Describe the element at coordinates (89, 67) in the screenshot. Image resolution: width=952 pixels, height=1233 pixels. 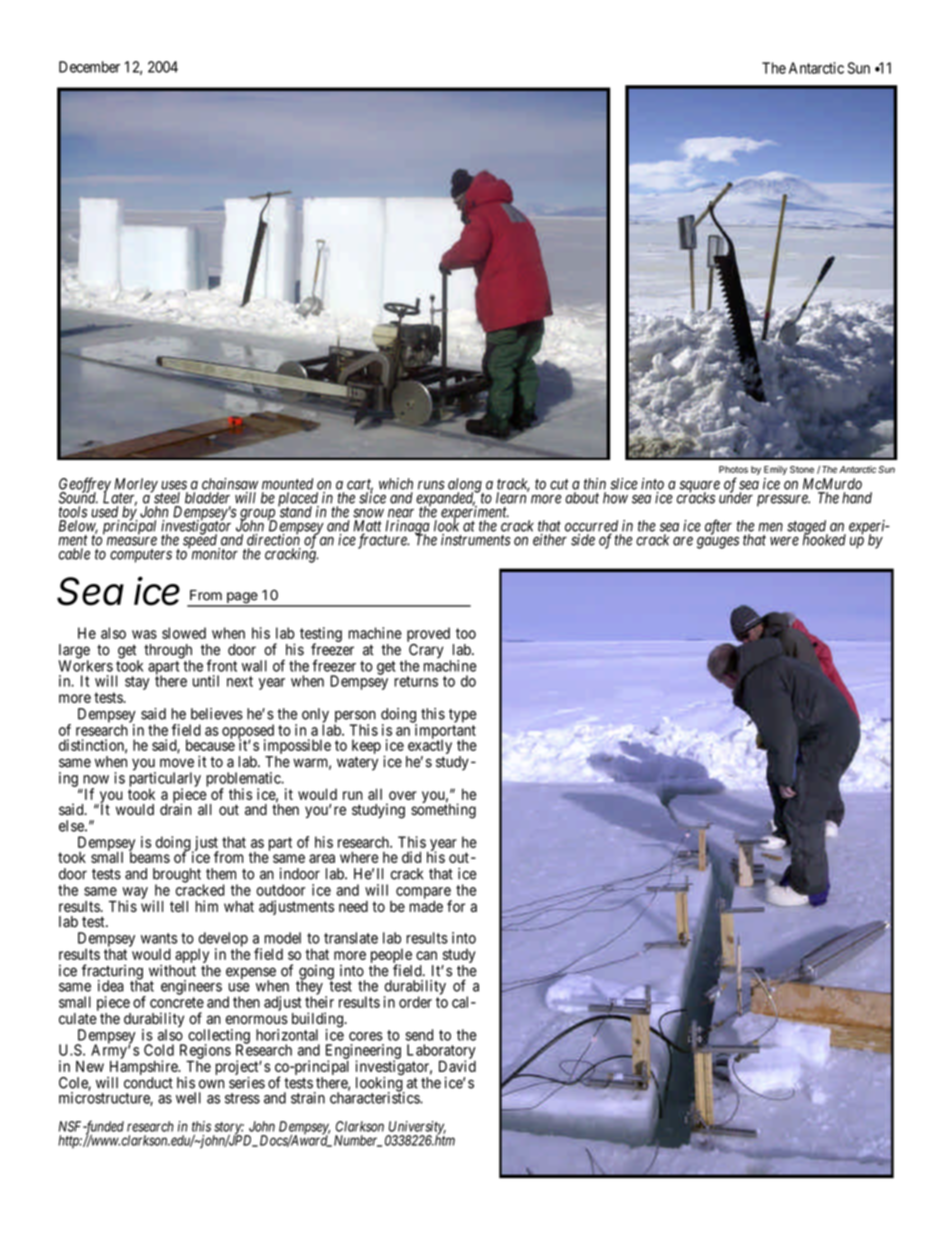
I see `December` at that location.
